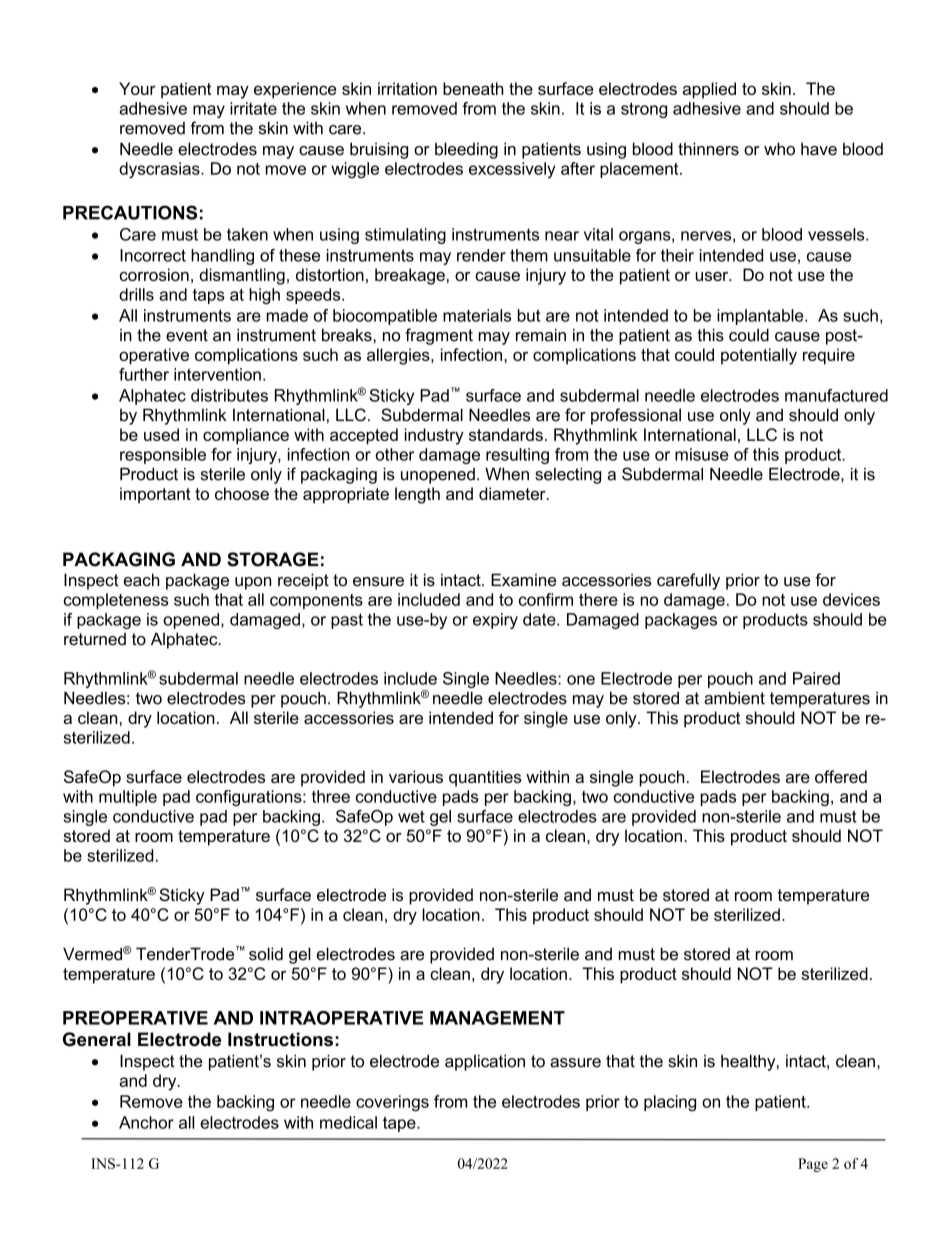 The height and width of the page is (1233, 952). I want to click on expiry, so click(495, 621).
